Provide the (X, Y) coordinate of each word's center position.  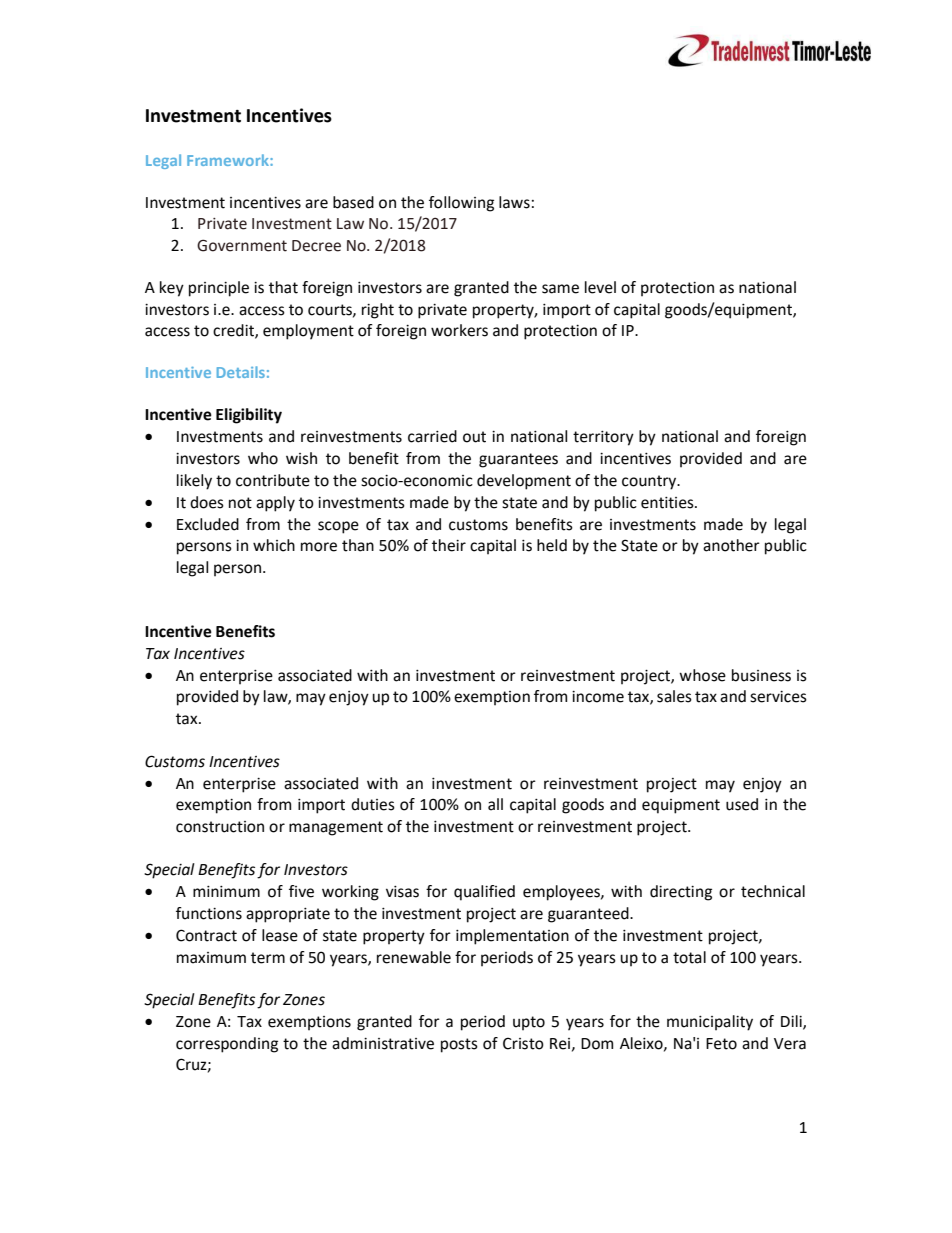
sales (674, 696)
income (598, 697)
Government (242, 245)
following (461, 204)
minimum (226, 892)
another (731, 545)
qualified (484, 893)
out (474, 437)
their (449, 545)
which (274, 545)
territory (603, 438)
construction (220, 827)
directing (681, 893)
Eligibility (249, 416)
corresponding (227, 1045)
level (600, 287)
